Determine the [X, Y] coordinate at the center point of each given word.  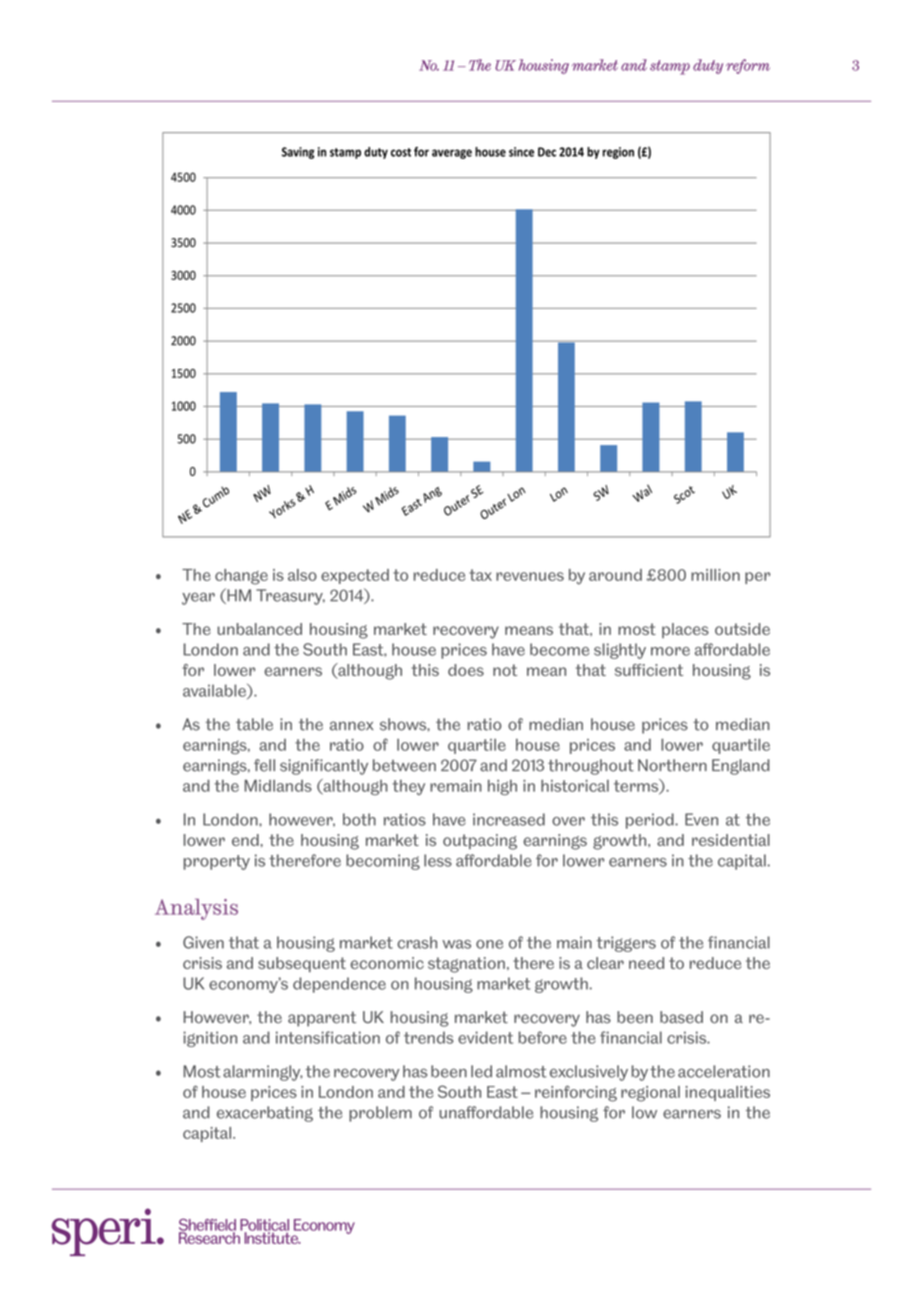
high [502, 787]
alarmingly [262, 1073]
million [715, 575]
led [481, 1071]
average [452, 154]
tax [480, 575]
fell [264, 765]
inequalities [728, 1093]
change [241, 577]
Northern [672, 765]
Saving [298, 153]
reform [748, 66]
